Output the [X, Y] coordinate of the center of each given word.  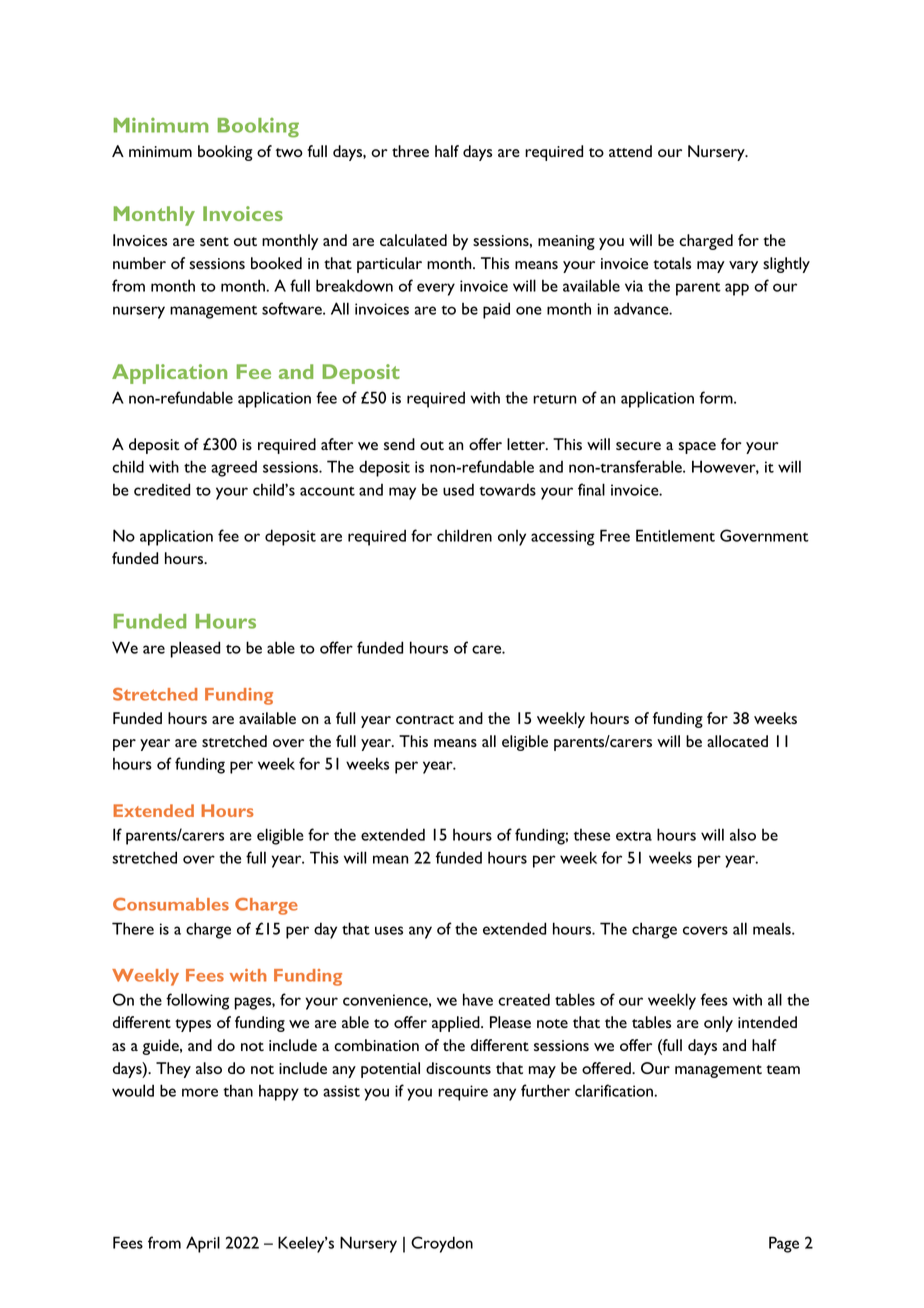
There [133, 928]
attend [630, 151]
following [197, 1001]
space [697, 448]
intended [767, 1022]
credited [162, 489]
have [478, 999]
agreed [234, 469]
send [399, 444]
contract [425, 719]
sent [214, 241]
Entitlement [675, 535]
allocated [737, 741]
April [203, 1244]
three [410, 151]
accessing [563, 538]
